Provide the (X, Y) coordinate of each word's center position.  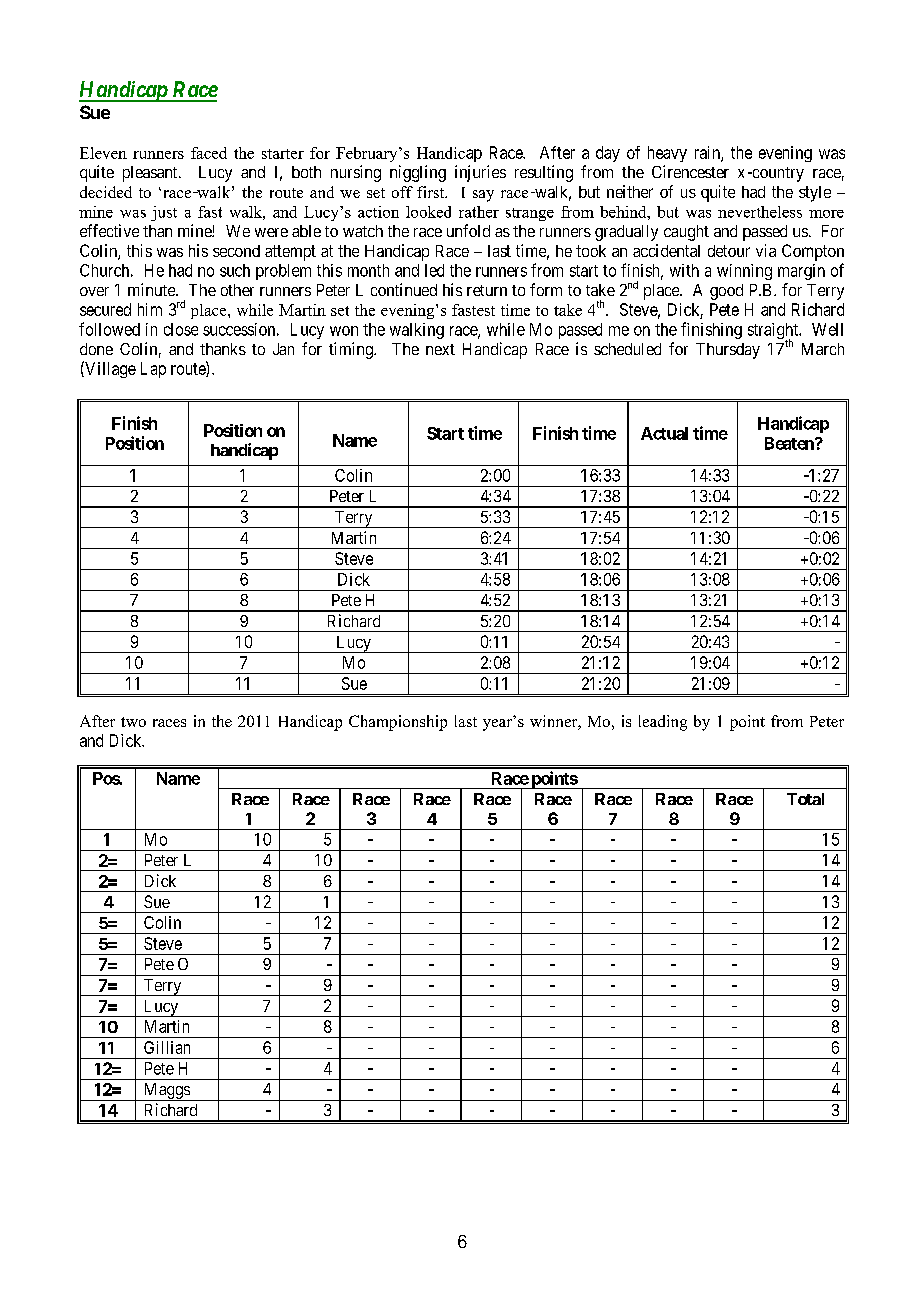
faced (209, 153)
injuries (480, 173)
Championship (398, 723)
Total (805, 799)
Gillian (167, 1047)
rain (708, 153)
